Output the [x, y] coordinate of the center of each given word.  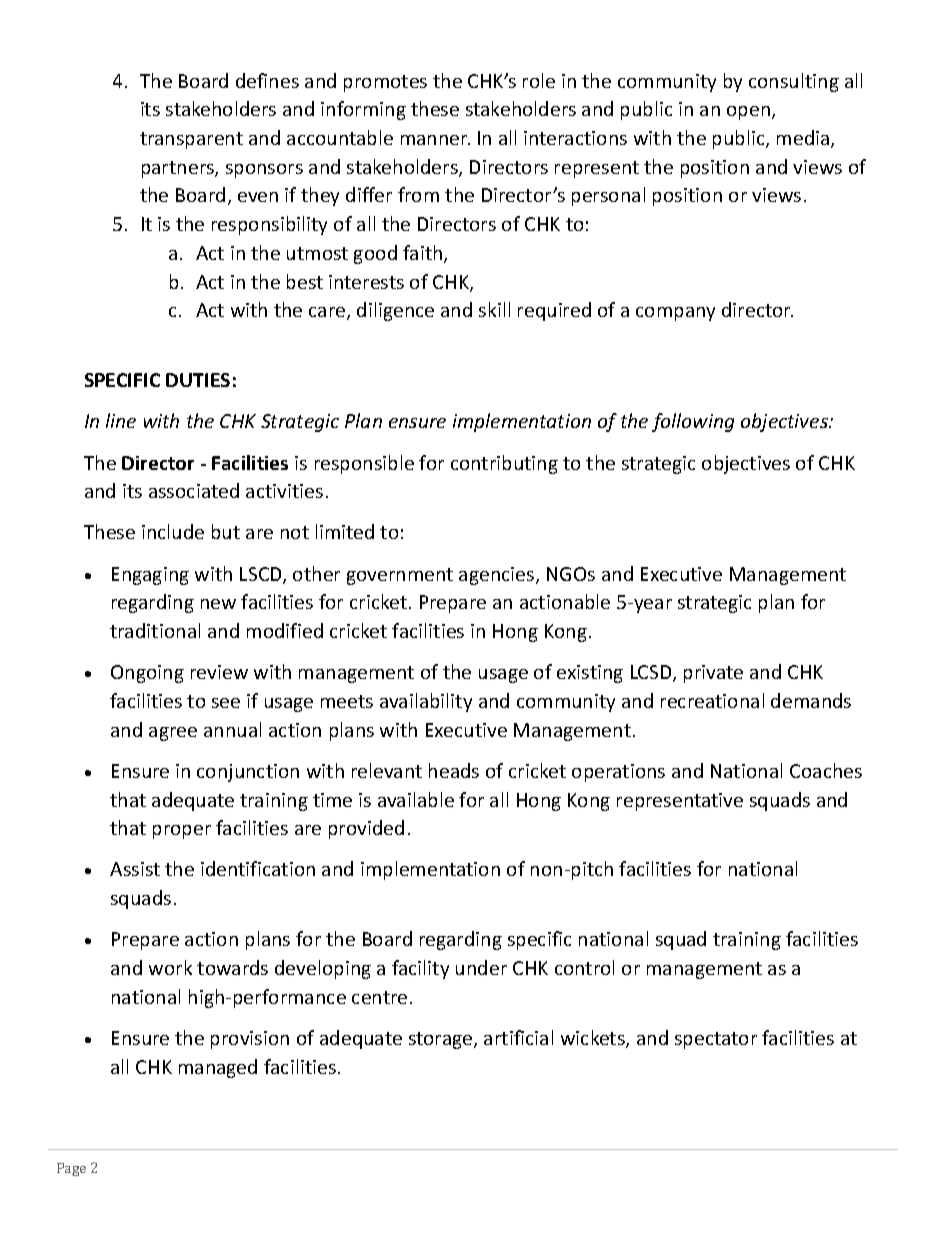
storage [442, 1040]
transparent [191, 140]
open [750, 113]
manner [435, 140]
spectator [716, 1040]
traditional [155, 630]
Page [71, 1169]
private [713, 674]
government [400, 576]
